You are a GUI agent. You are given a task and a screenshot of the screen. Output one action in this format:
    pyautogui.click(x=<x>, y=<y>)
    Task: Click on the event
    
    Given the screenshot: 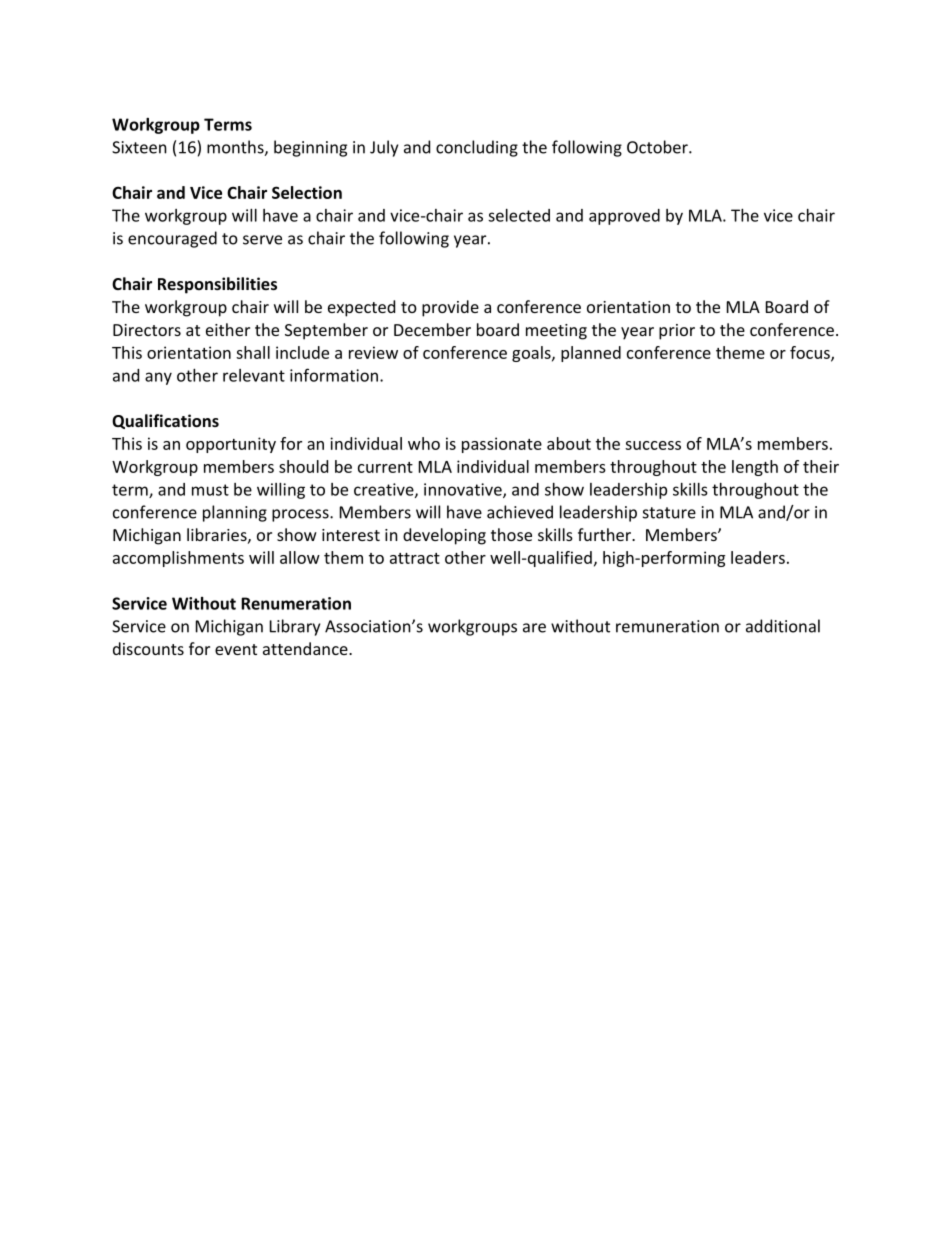 What is the action you would take?
    pyautogui.click(x=236, y=649)
